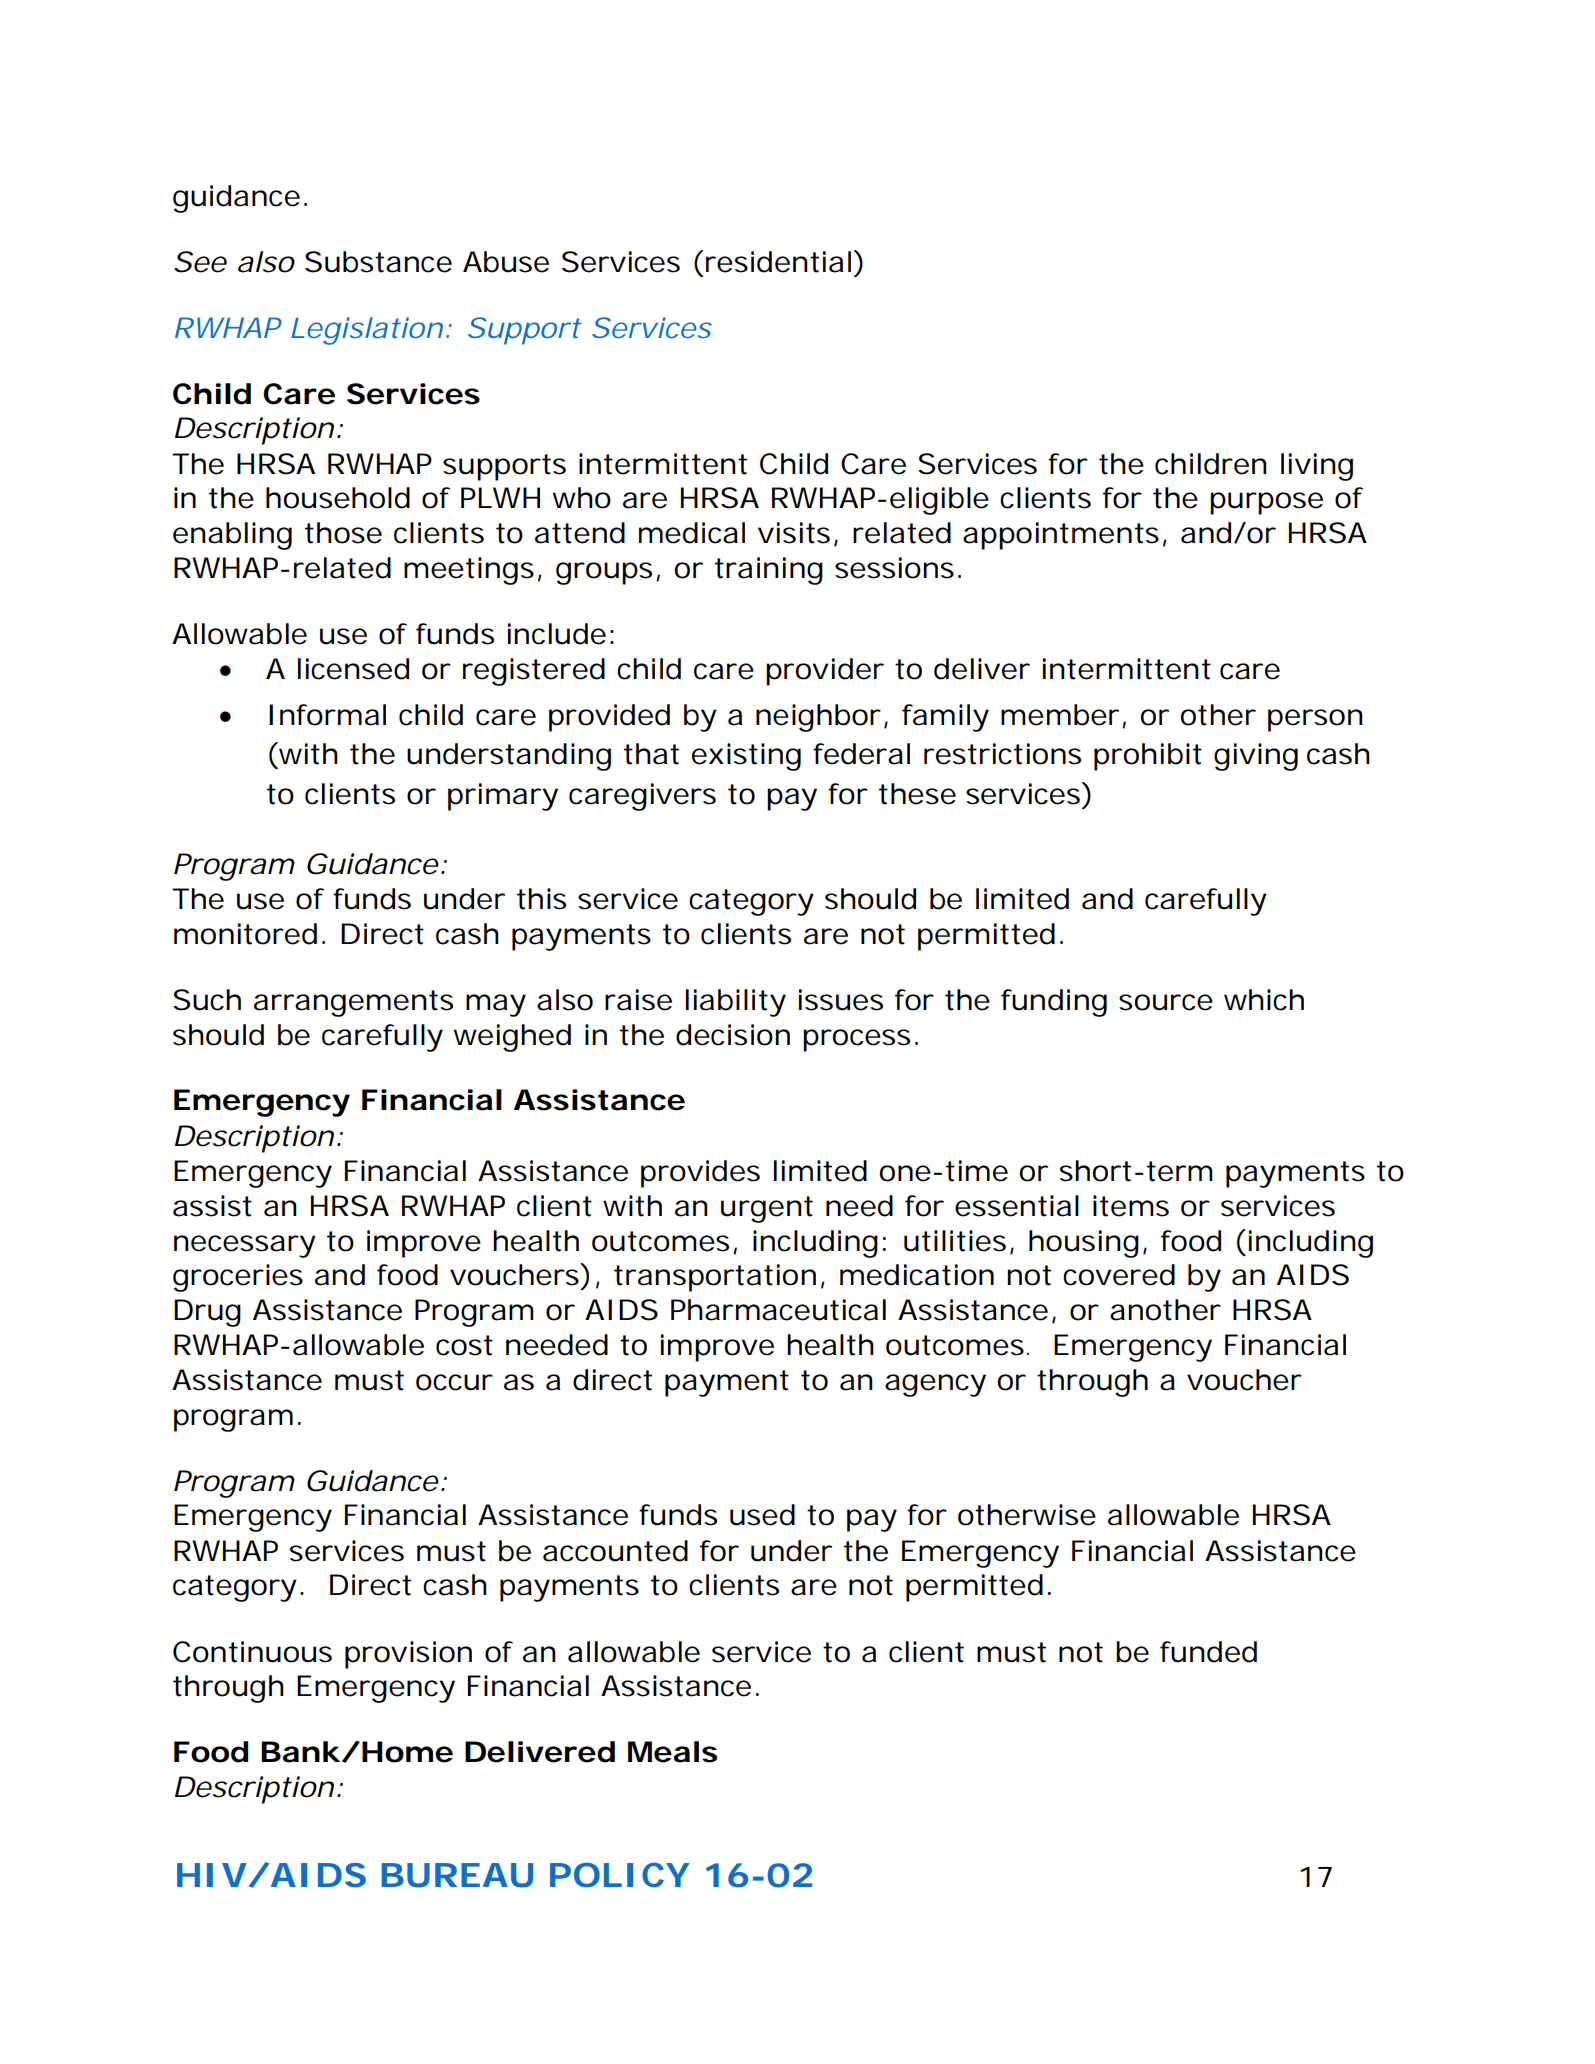  Describe the element at coordinates (245, 1246) in the screenshot. I see `necessary` at that location.
